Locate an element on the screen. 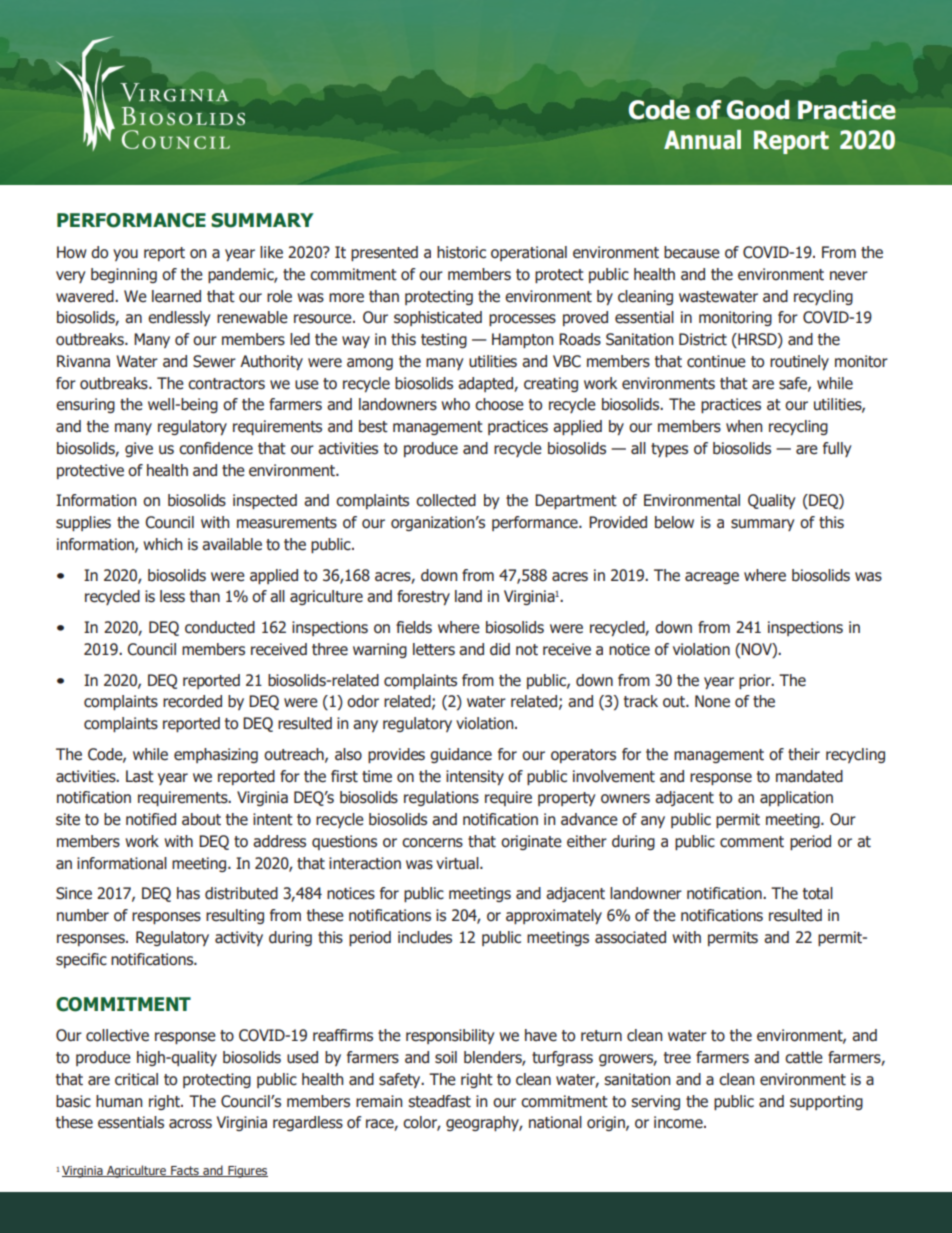 This screenshot has width=952, height=1233. historic is located at coordinates (461, 252).
